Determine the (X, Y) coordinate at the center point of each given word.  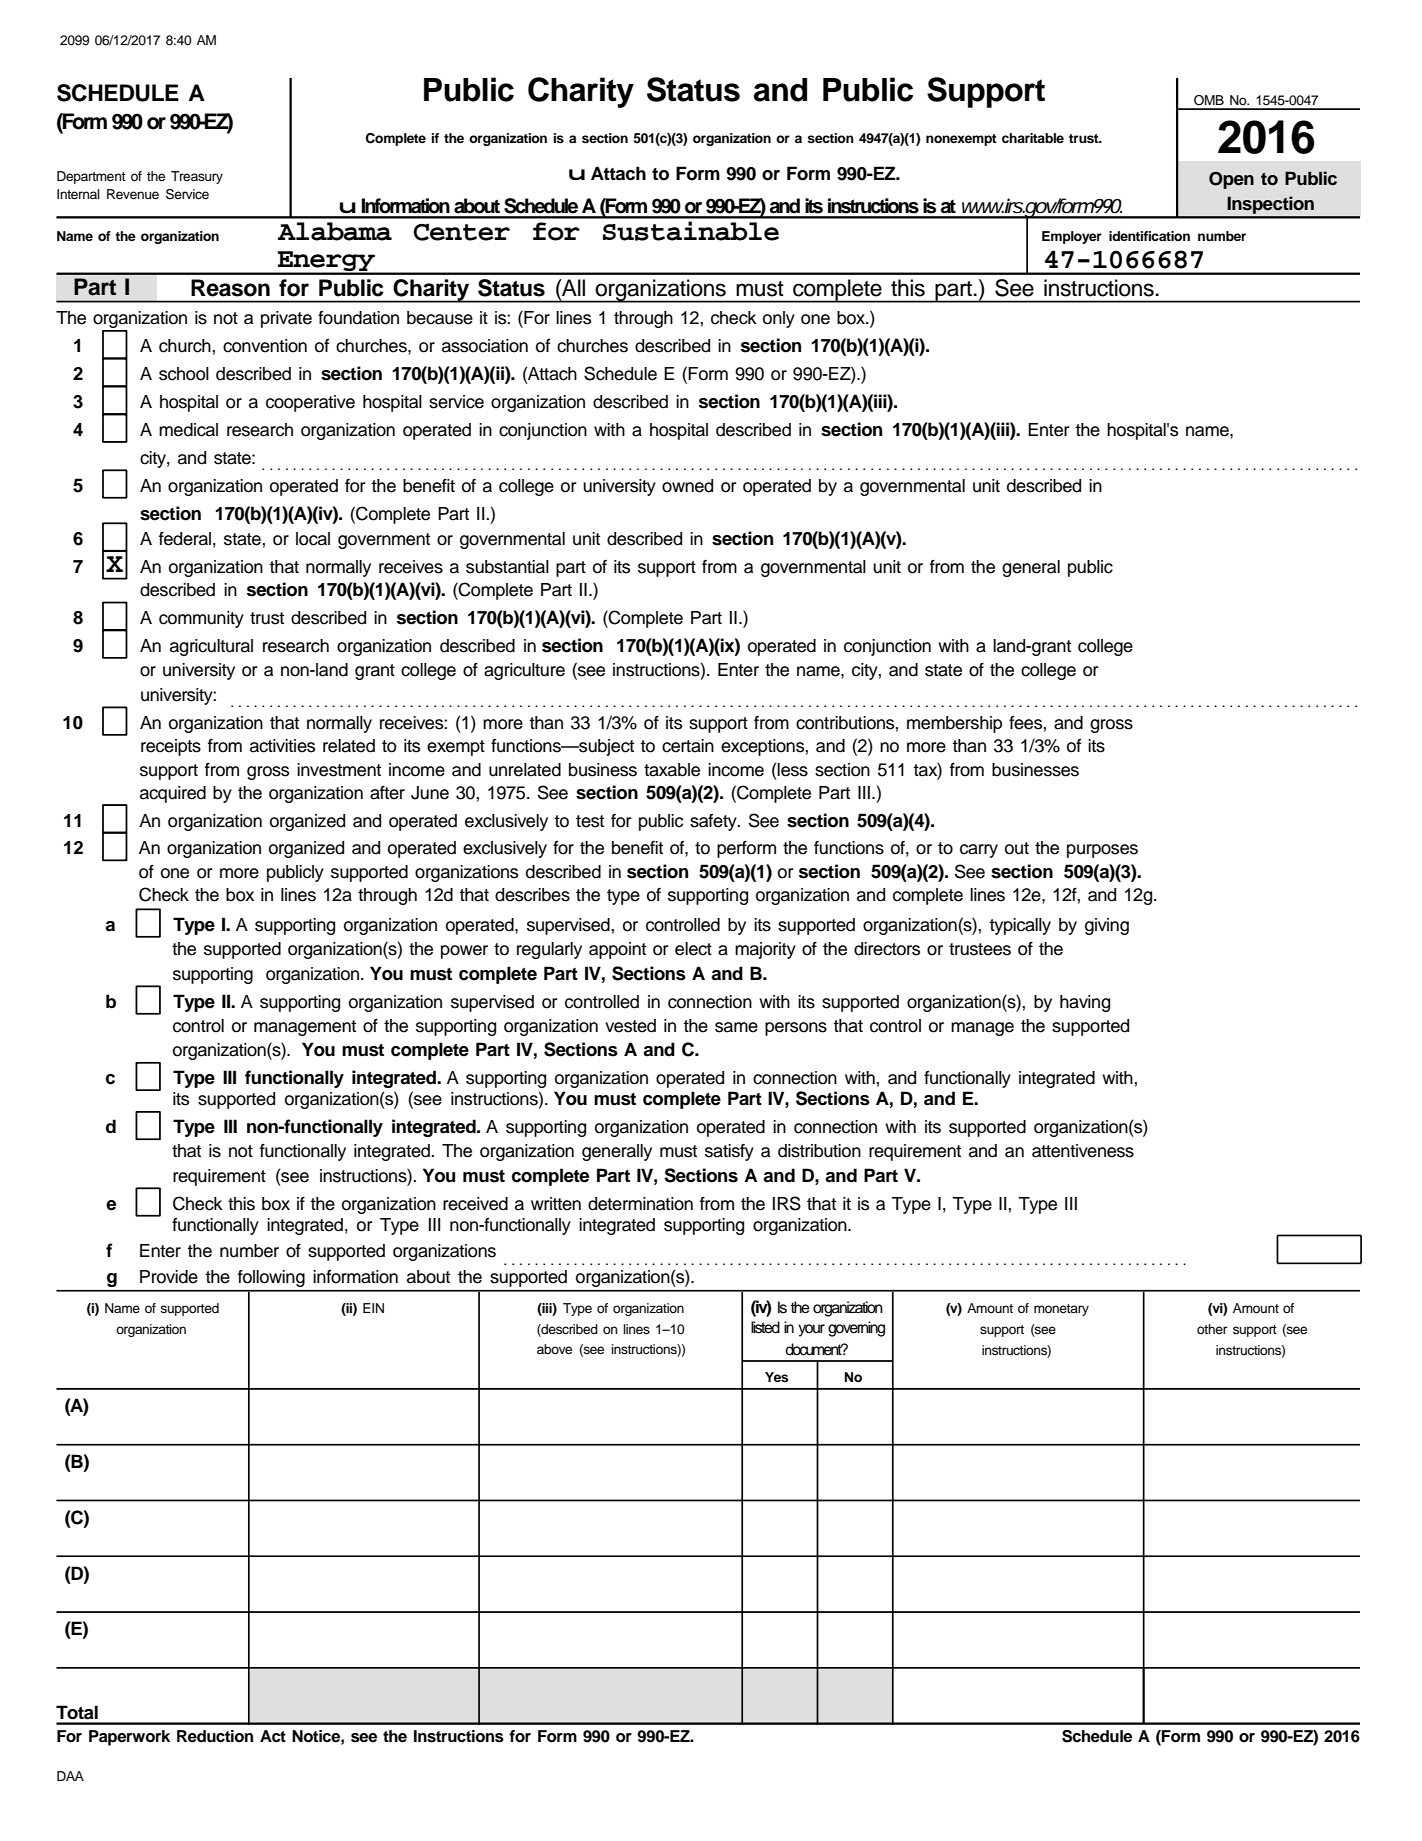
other (1212, 1329)
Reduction (215, 1736)
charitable (1033, 138)
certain (688, 746)
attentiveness (1083, 1151)
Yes (776, 1377)
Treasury (197, 177)
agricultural (211, 647)
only (779, 319)
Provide (169, 1277)
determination (640, 1204)
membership (954, 724)
